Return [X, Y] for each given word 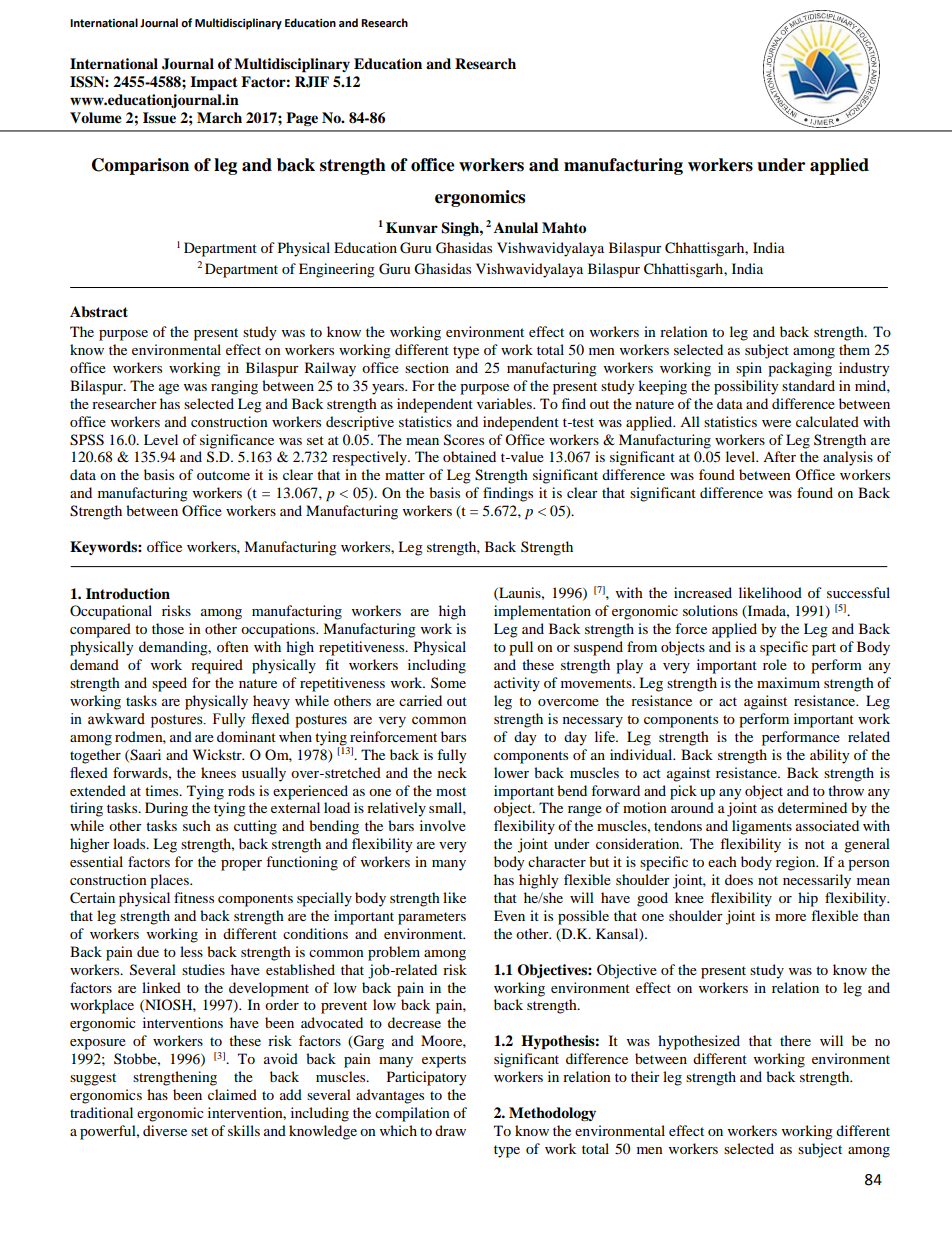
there [795, 1040]
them [854, 349]
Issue [159, 118]
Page [302, 119]
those [168, 628]
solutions [710, 610]
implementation [542, 612]
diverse [165, 1130]
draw [450, 1130]
